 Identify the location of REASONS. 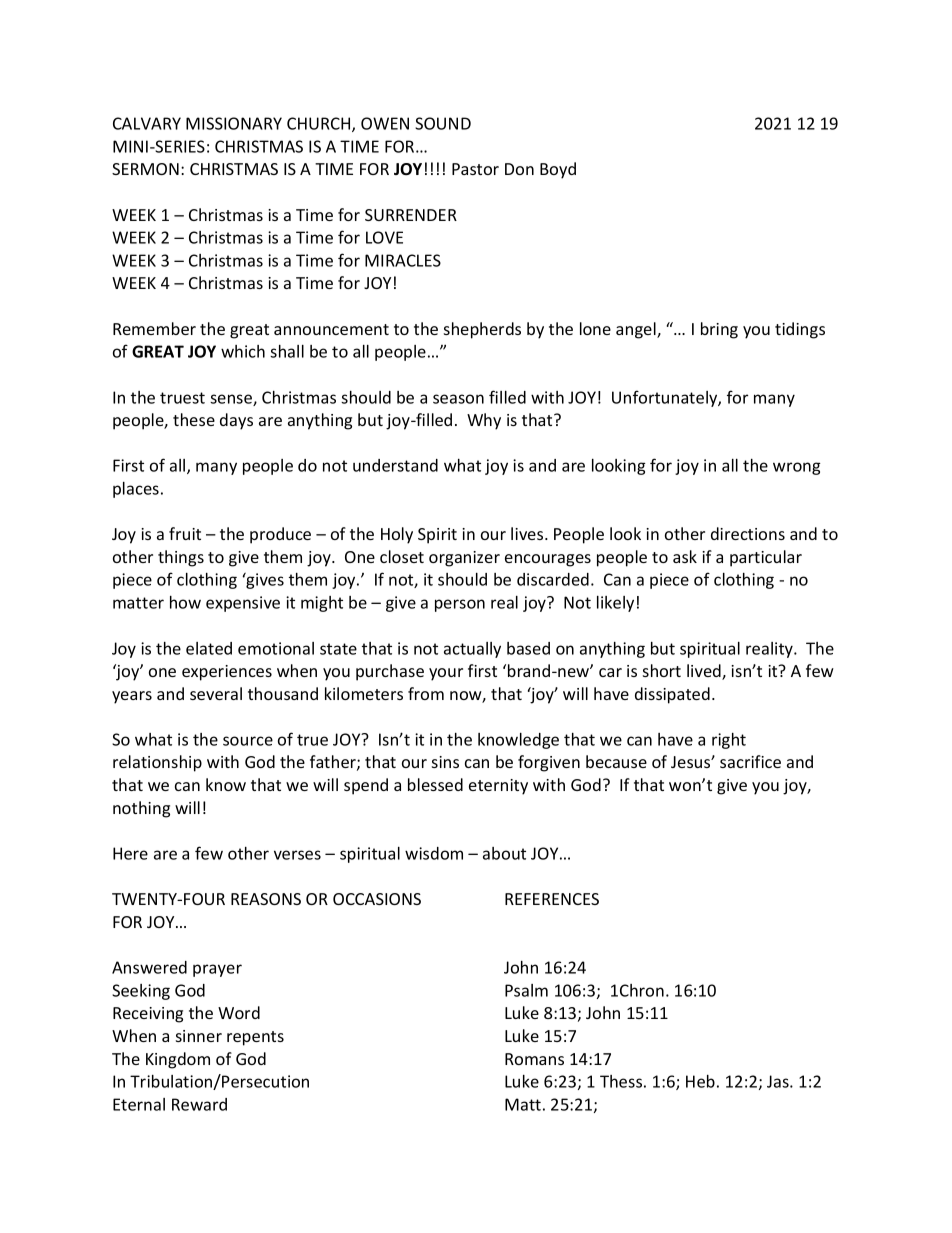
(266, 899).
